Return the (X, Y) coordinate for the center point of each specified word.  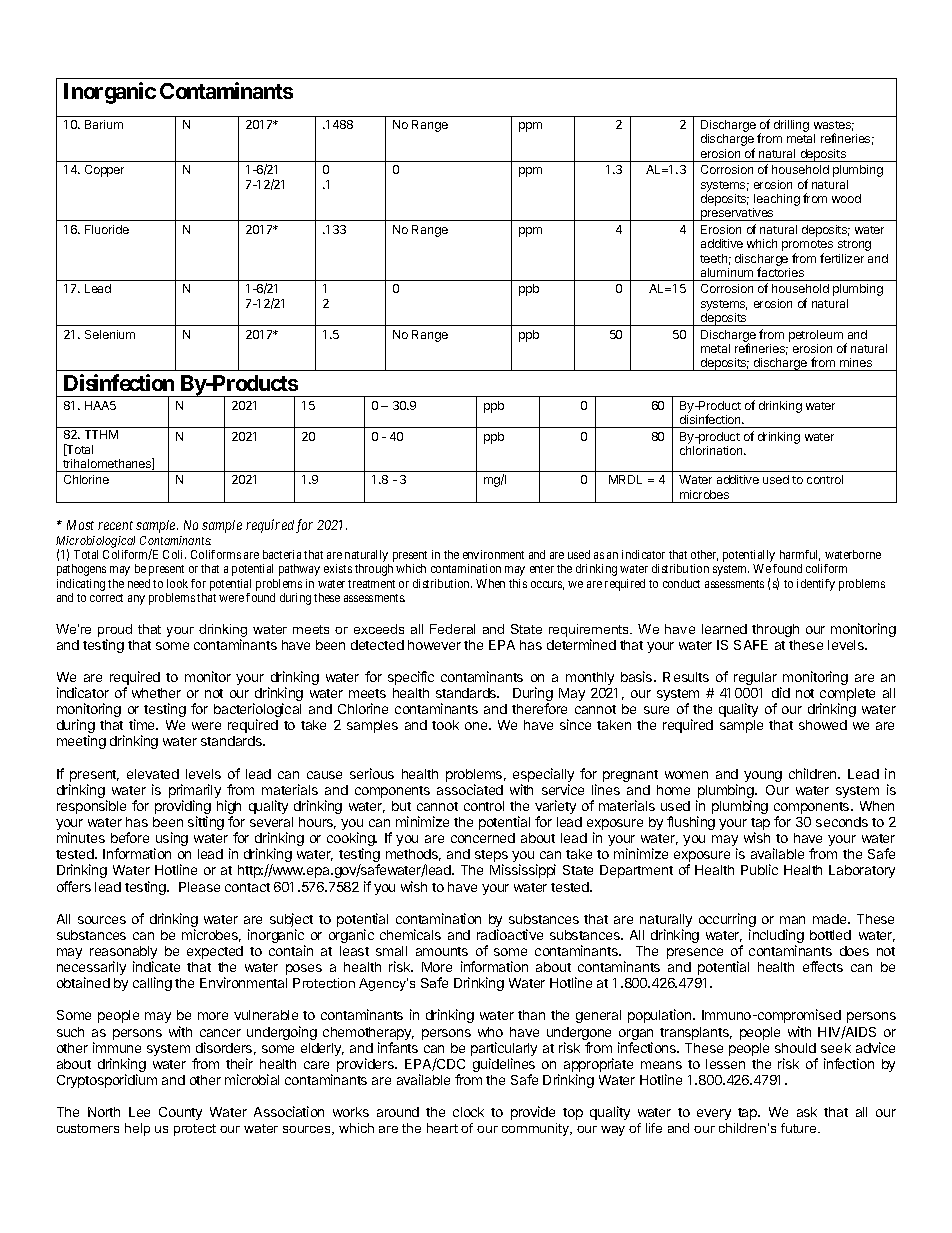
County (180, 1113)
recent (115, 525)
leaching (776, 201)
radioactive (510, 934)
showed (823, 725)
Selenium (110, 334)
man (792, 920)
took (445, 725)
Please (199, 887)
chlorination (712, 450)
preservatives (737, 214)
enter (542, 569)
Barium (104, 124)
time (143, 724)
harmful (800, 555)
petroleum (816, 336)
